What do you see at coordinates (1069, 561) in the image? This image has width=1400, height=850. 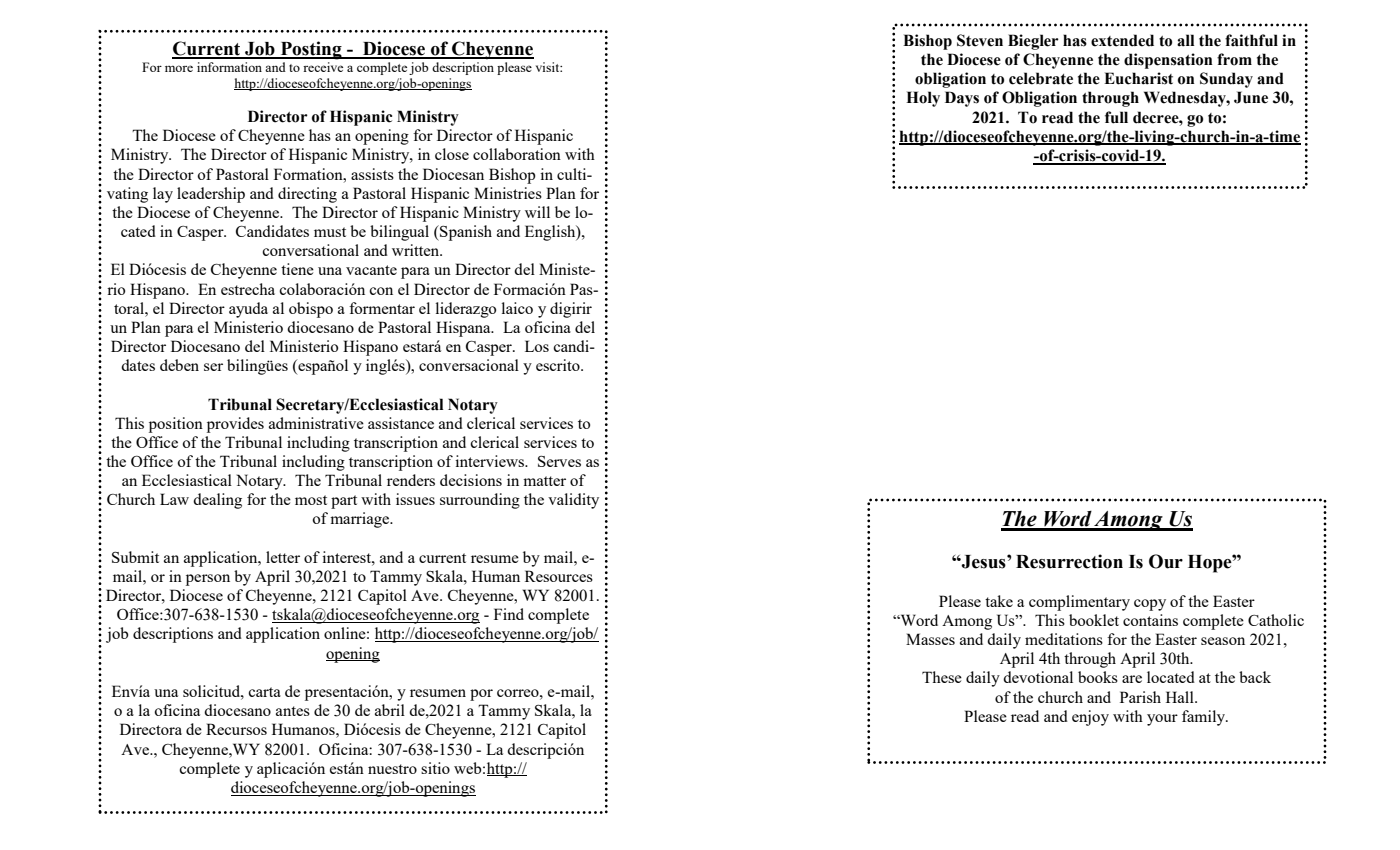 I see `Resurrection` at bounding box center [1069, 561].
